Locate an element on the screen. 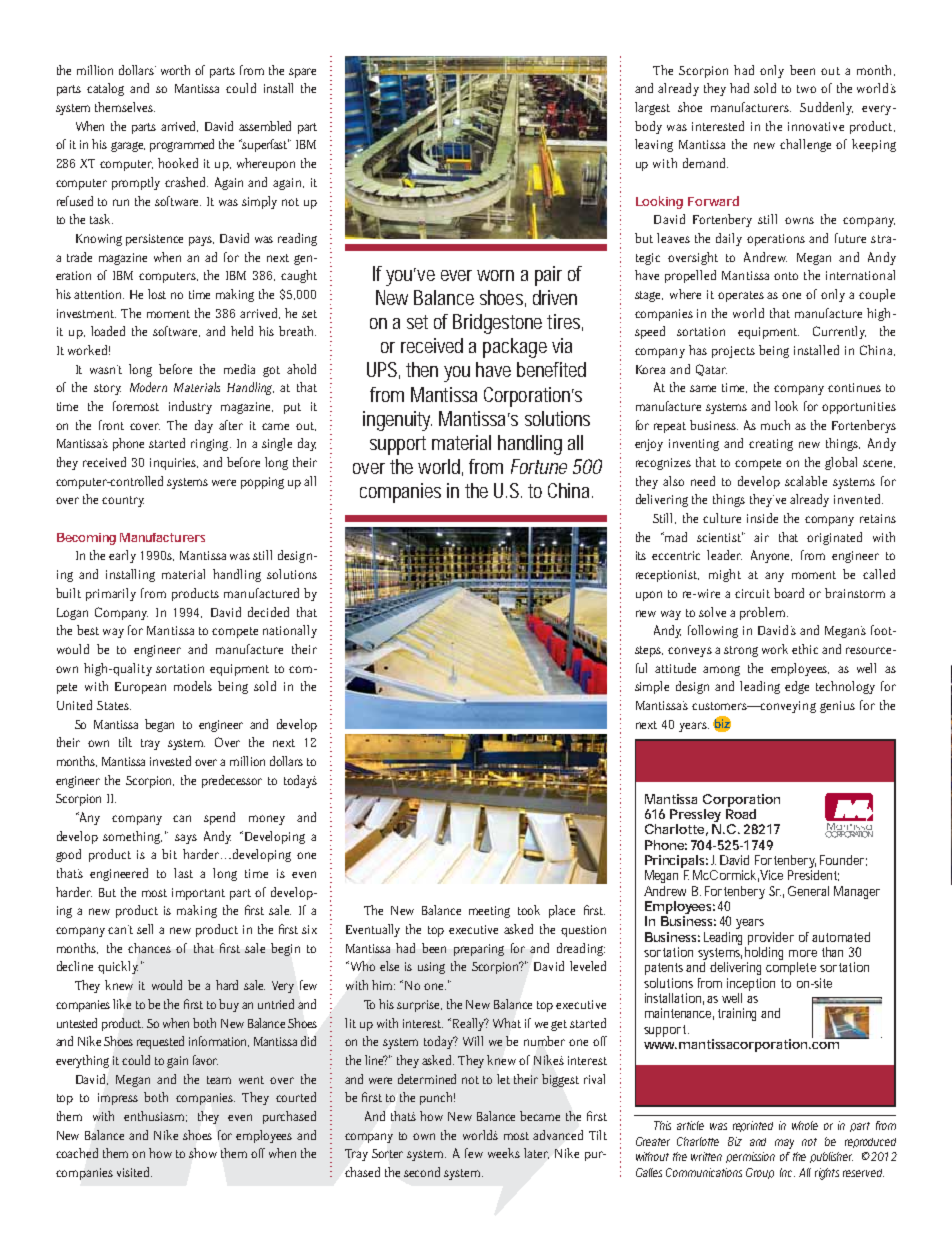 The image size is (952, 1233). important is located at coordinates (198, 894).
